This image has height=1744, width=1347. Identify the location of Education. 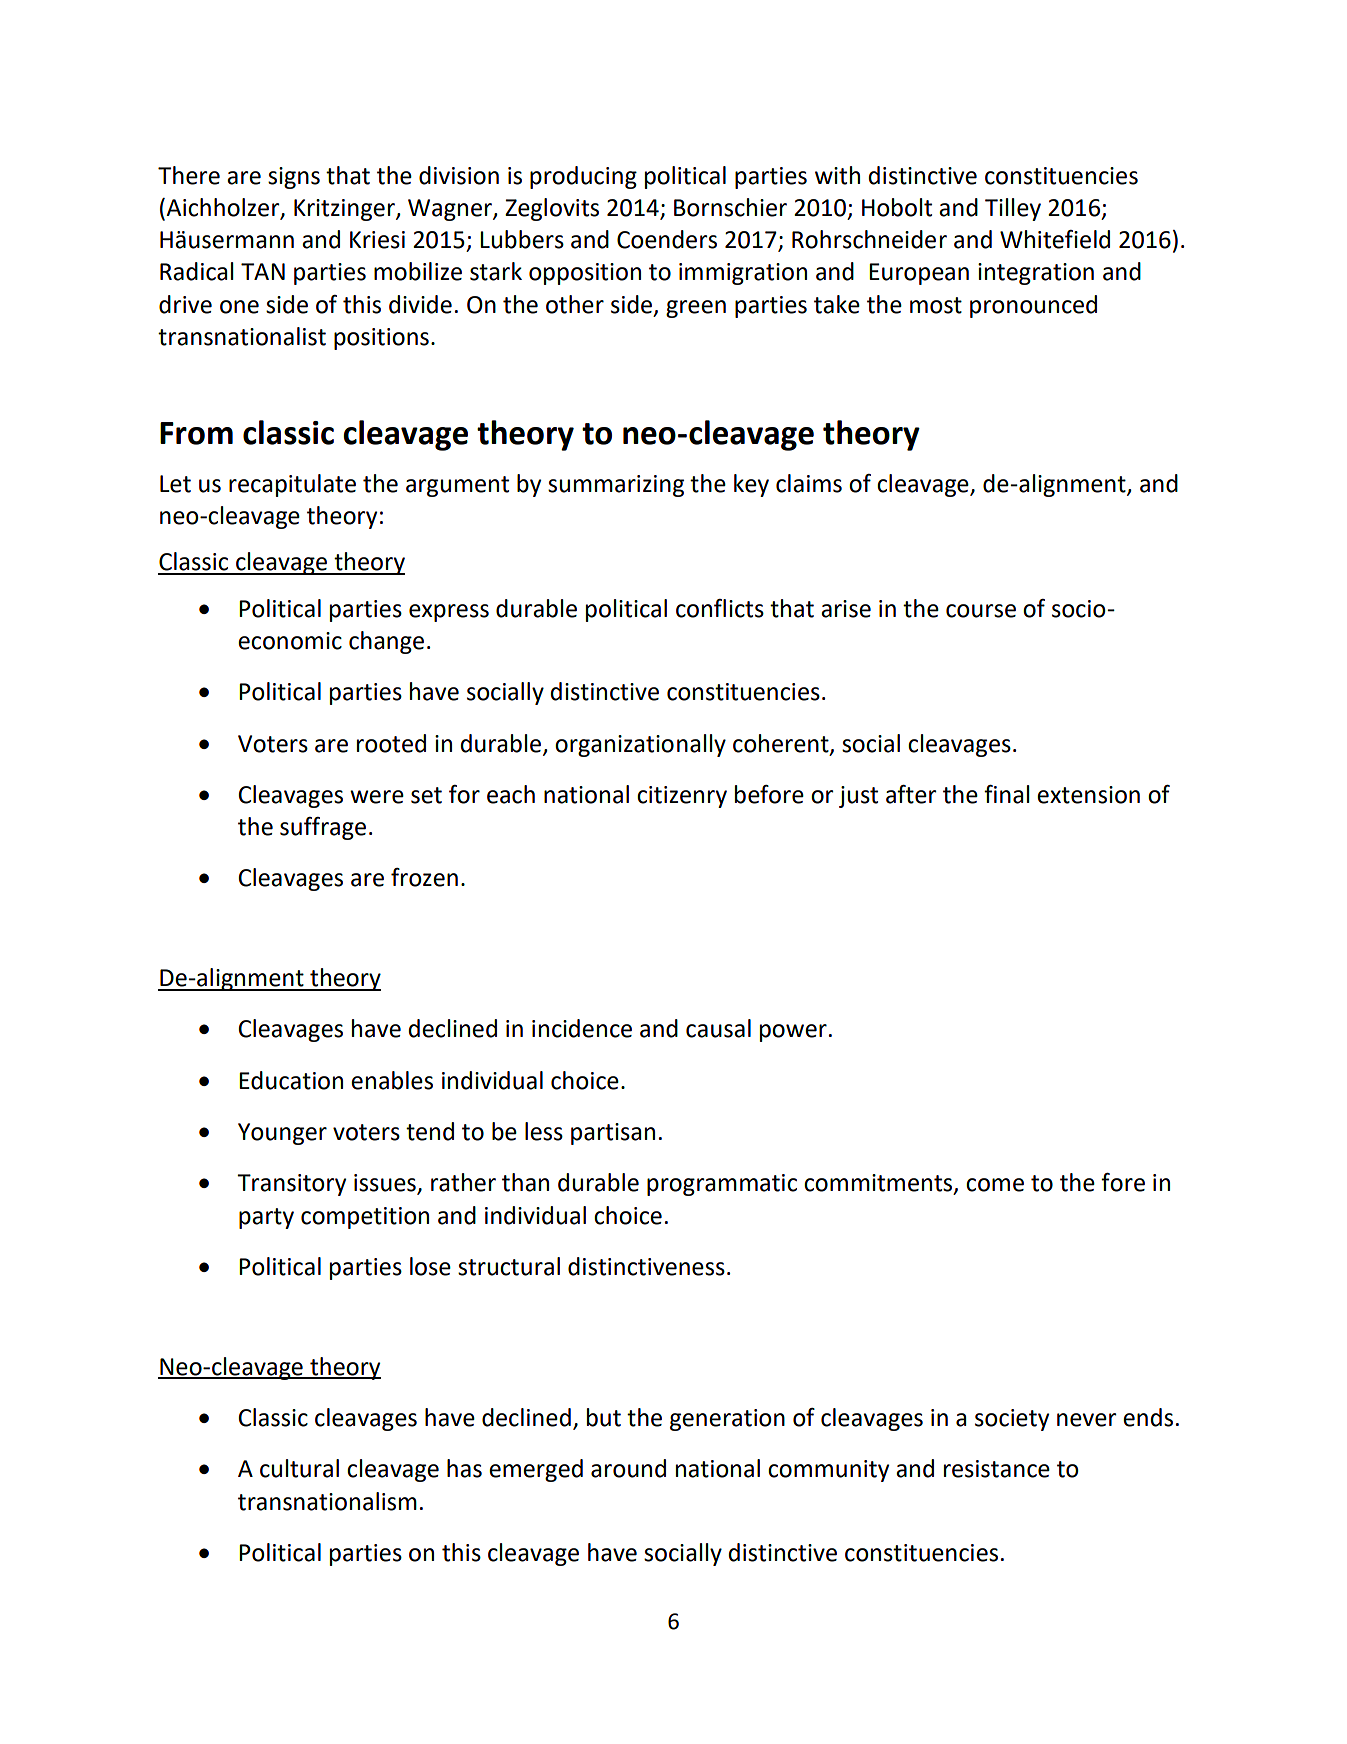
(291, 1080).
